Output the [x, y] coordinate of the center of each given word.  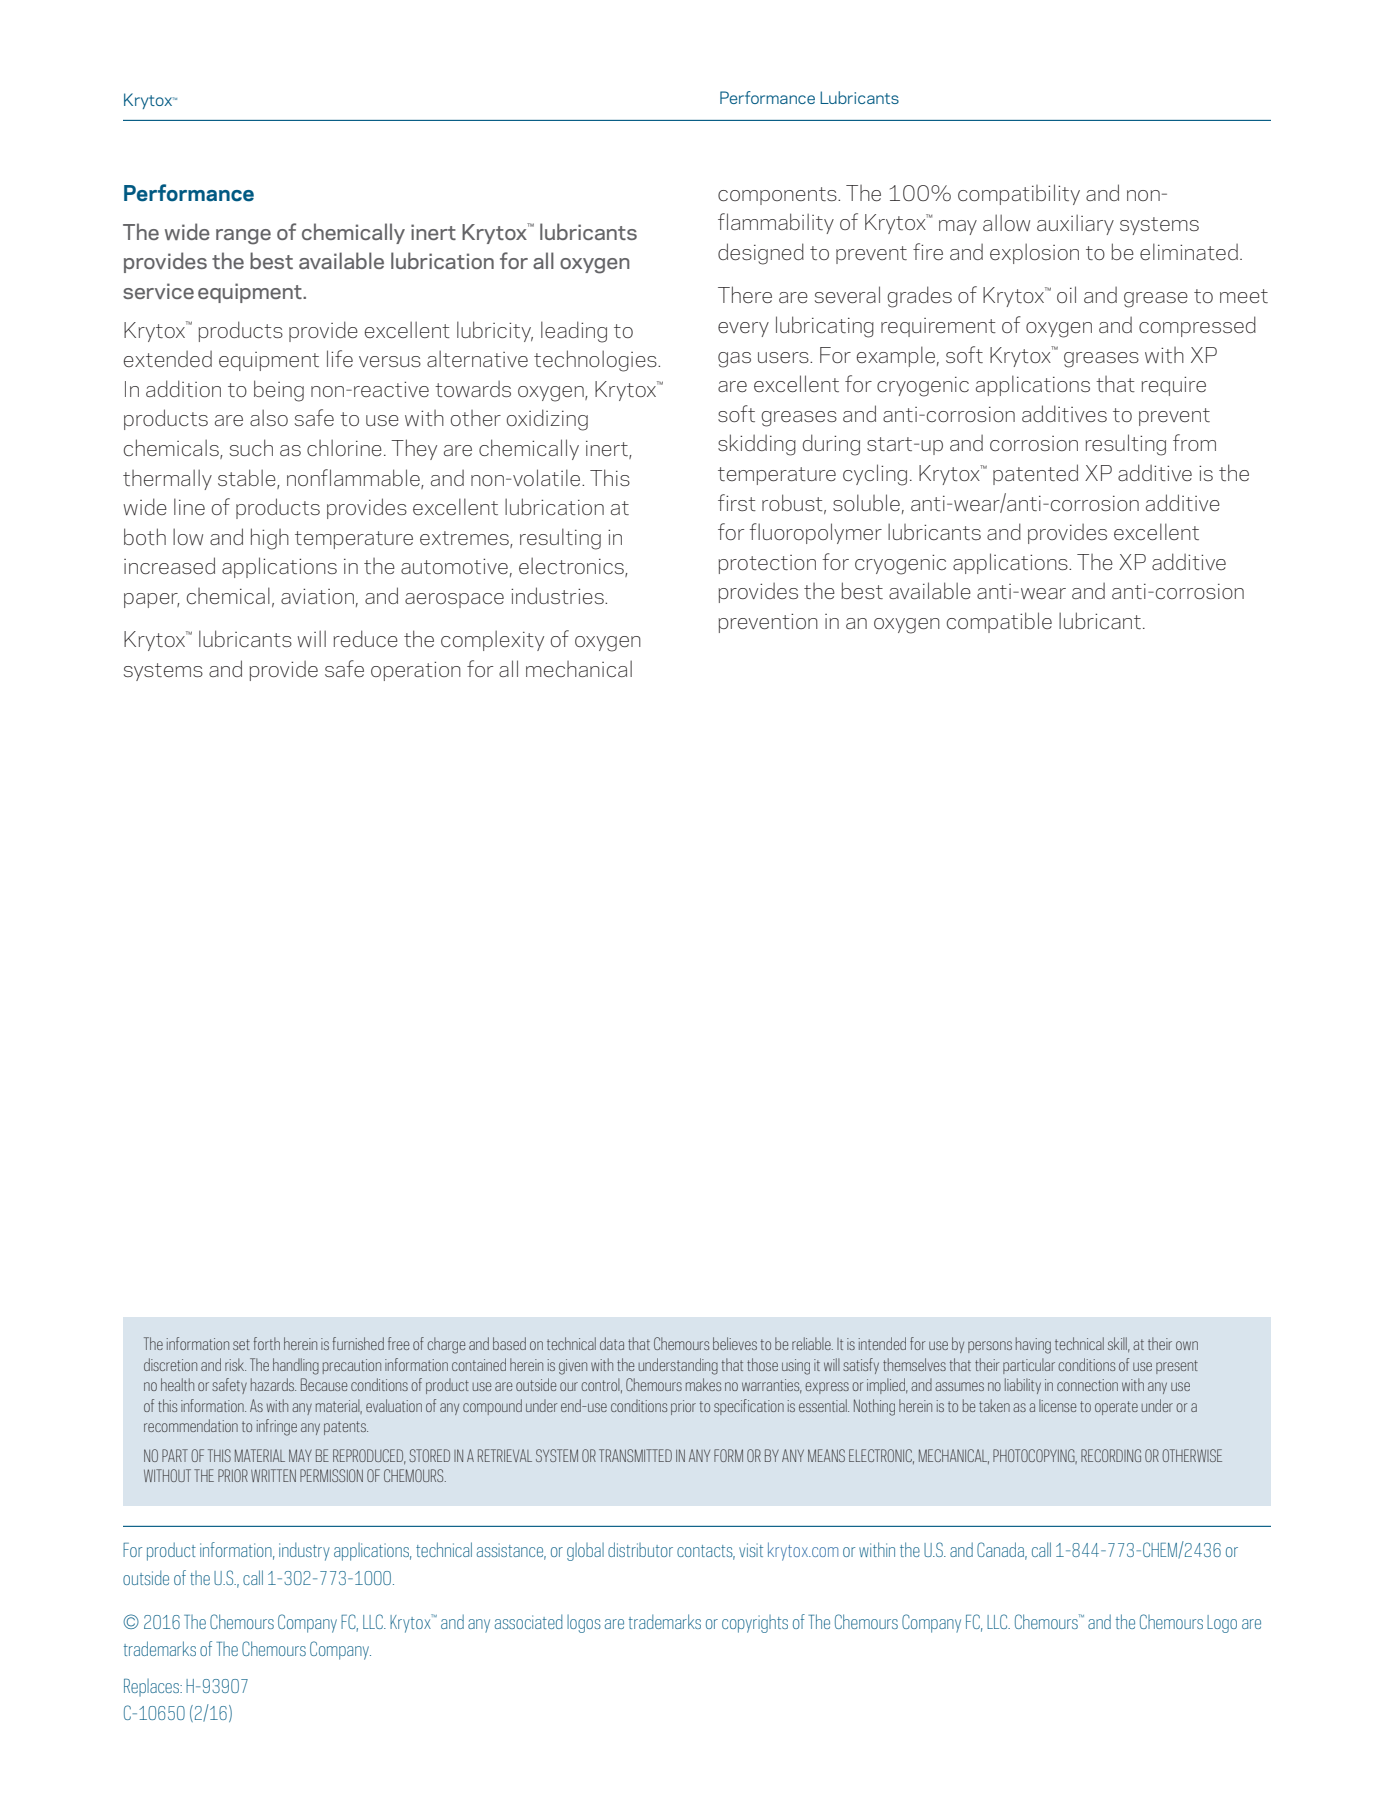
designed [761, 254]
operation [416, 671]
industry [304, 1551]
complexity [492, 640]
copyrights [755, 1624]
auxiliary [1075, 224]
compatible [999, 622]
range [243, 237]
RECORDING [1111, 1455]
